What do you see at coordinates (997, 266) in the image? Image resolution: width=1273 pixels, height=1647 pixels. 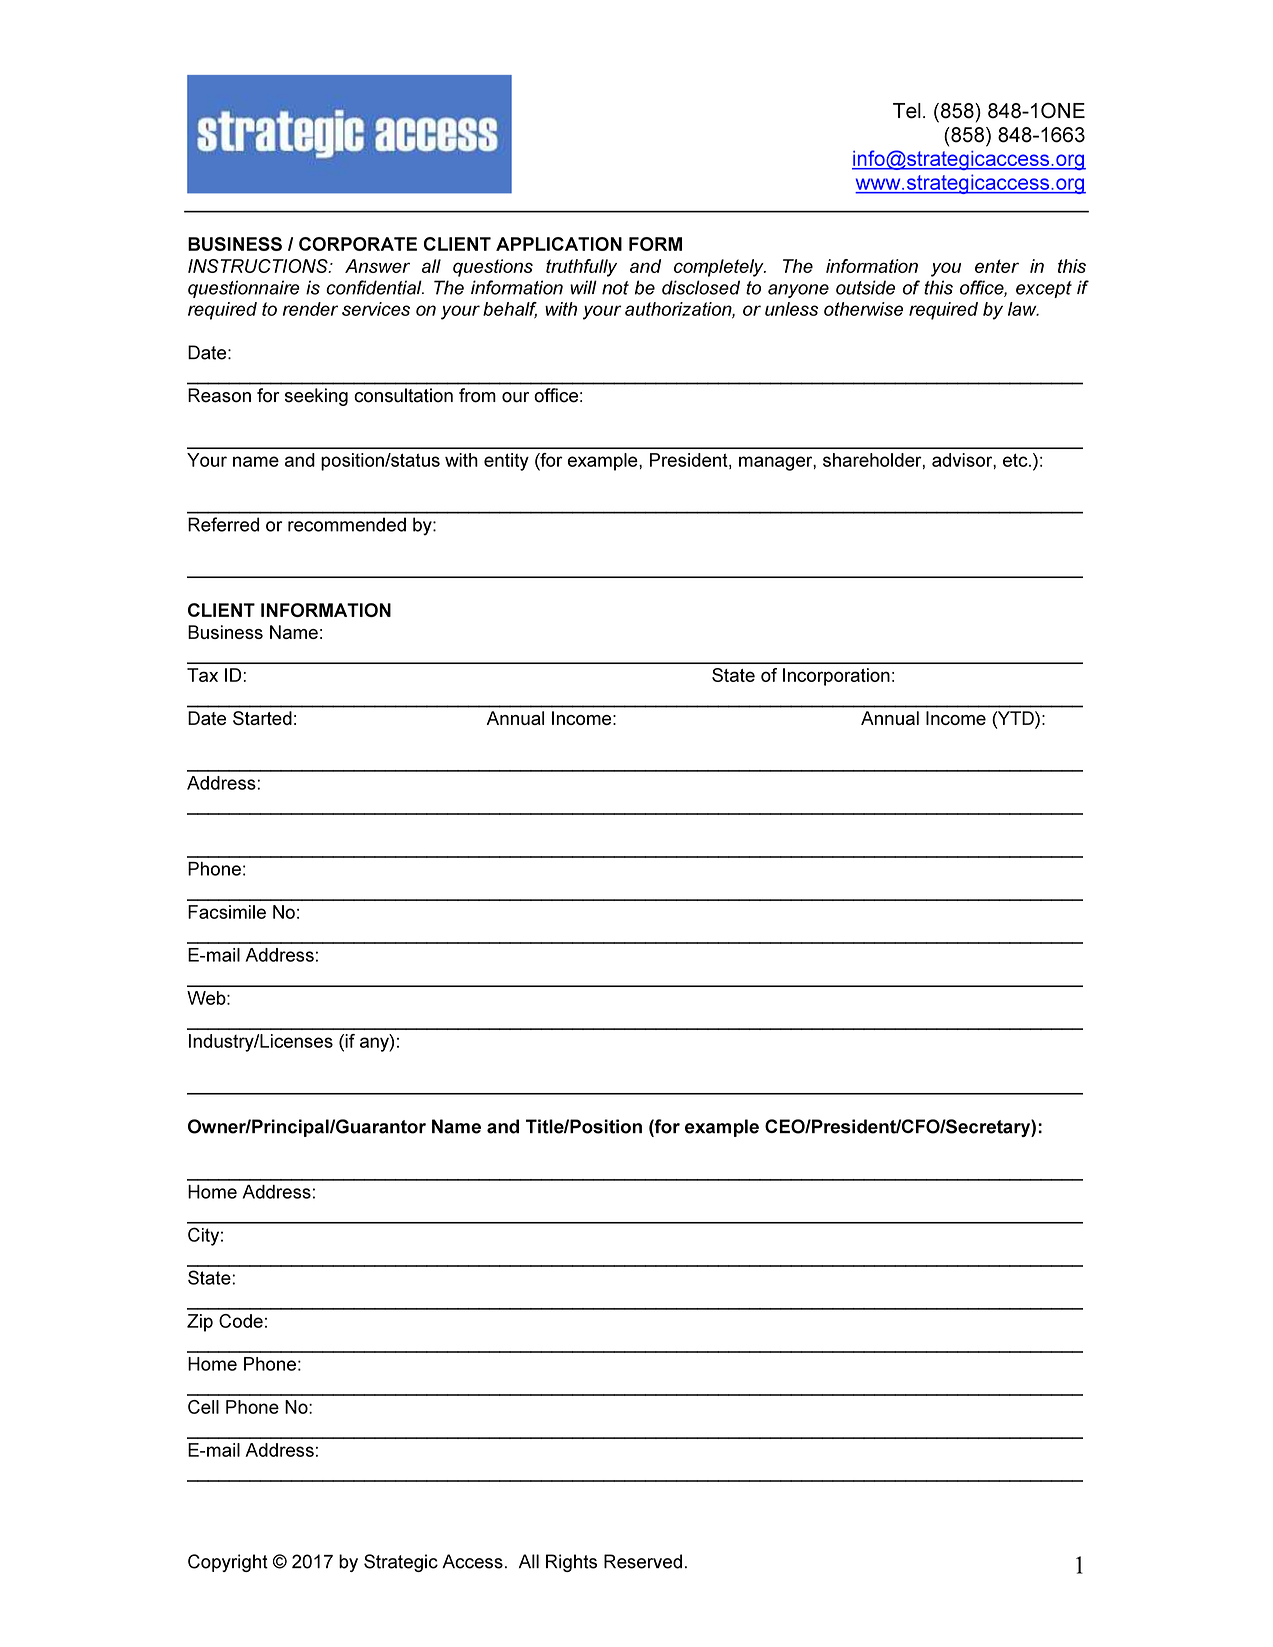 I see `enter` at bounding box center [997, 266].
